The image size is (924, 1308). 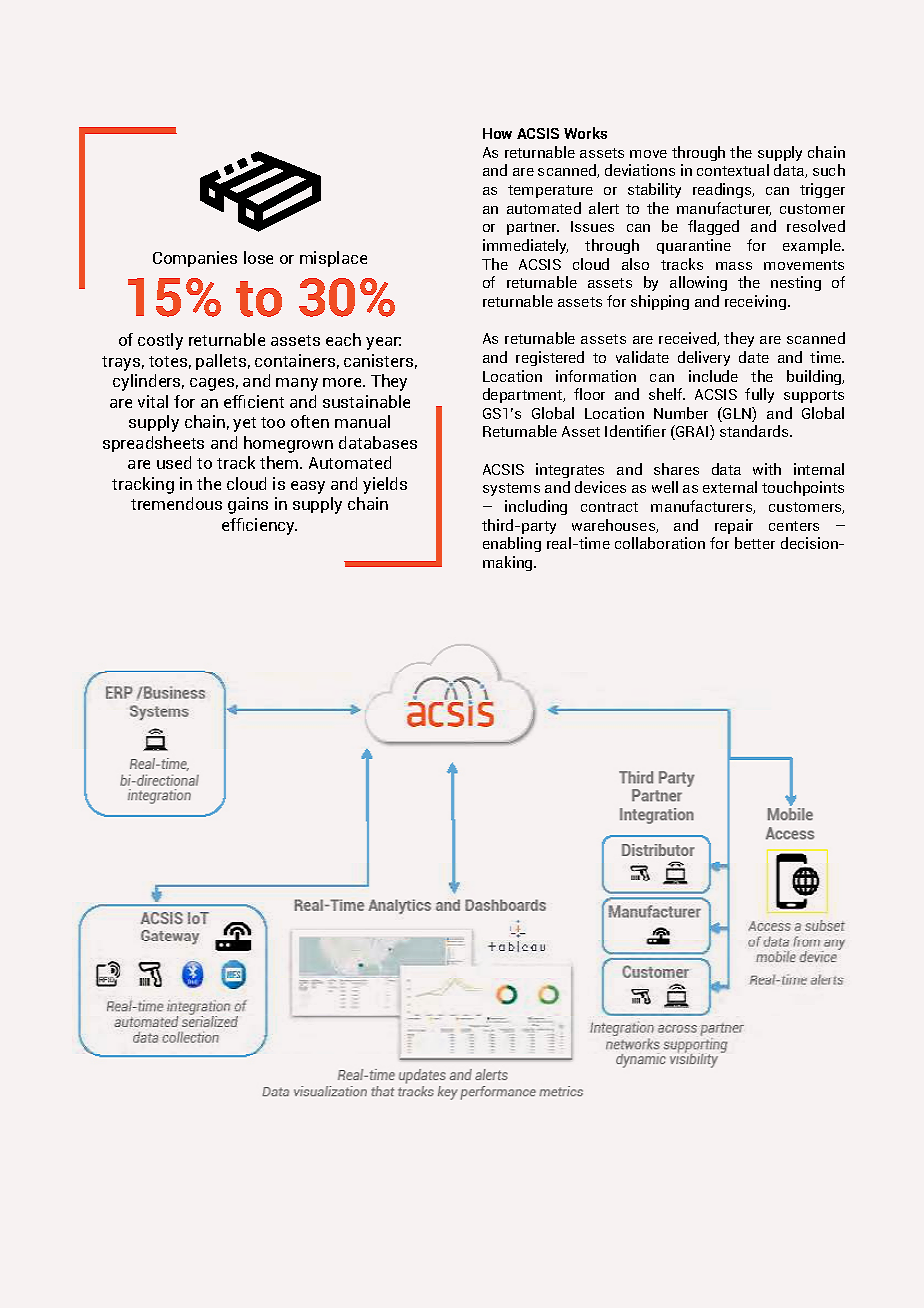 I want to click on contextual, so click(x=733, y=170).
